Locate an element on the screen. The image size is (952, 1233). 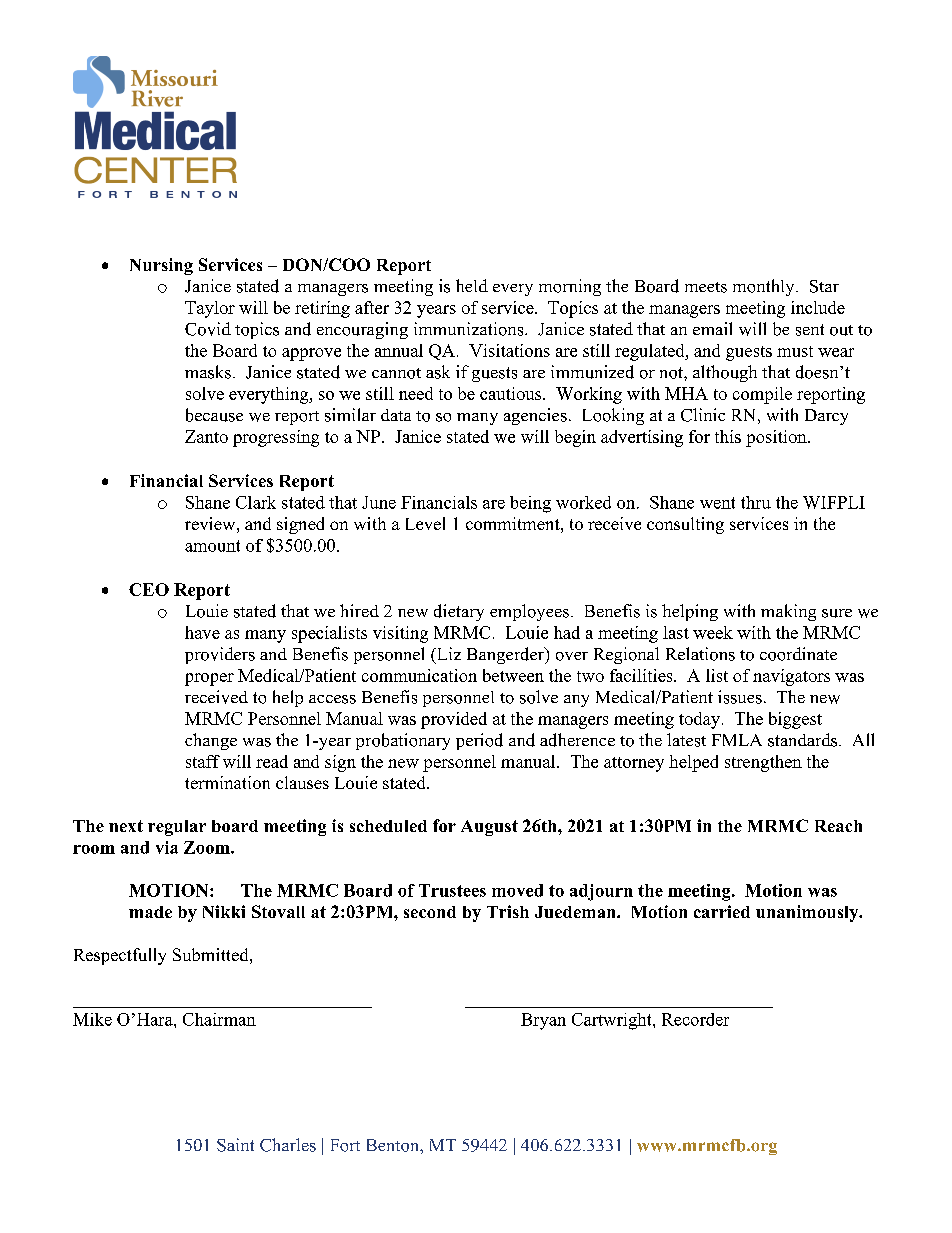
held is located at coordinates (472, 285).
